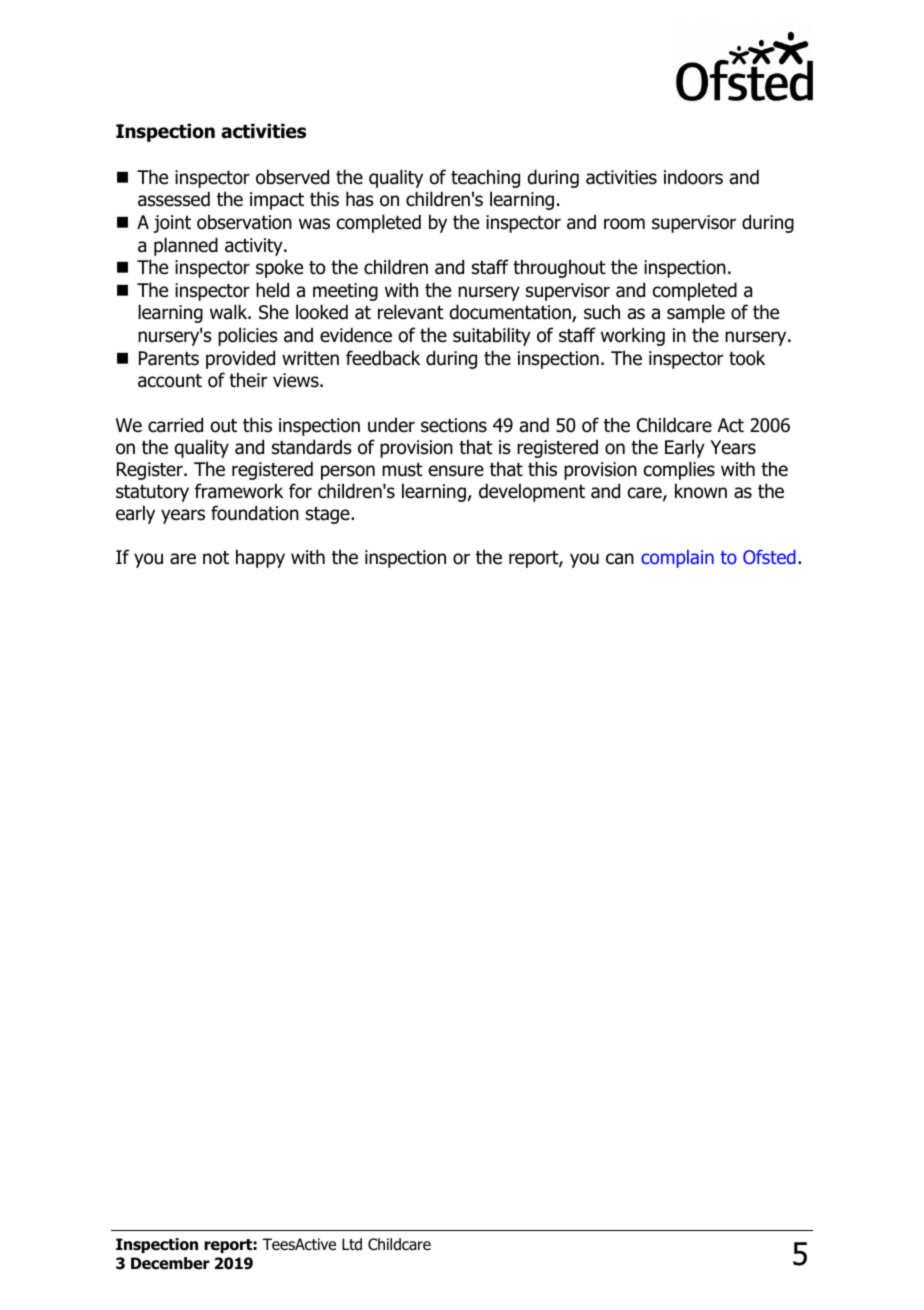 This document has width=924, height=1310. Describe the element at coordinates (260, 558) in the document. I see `happy` at that location.
